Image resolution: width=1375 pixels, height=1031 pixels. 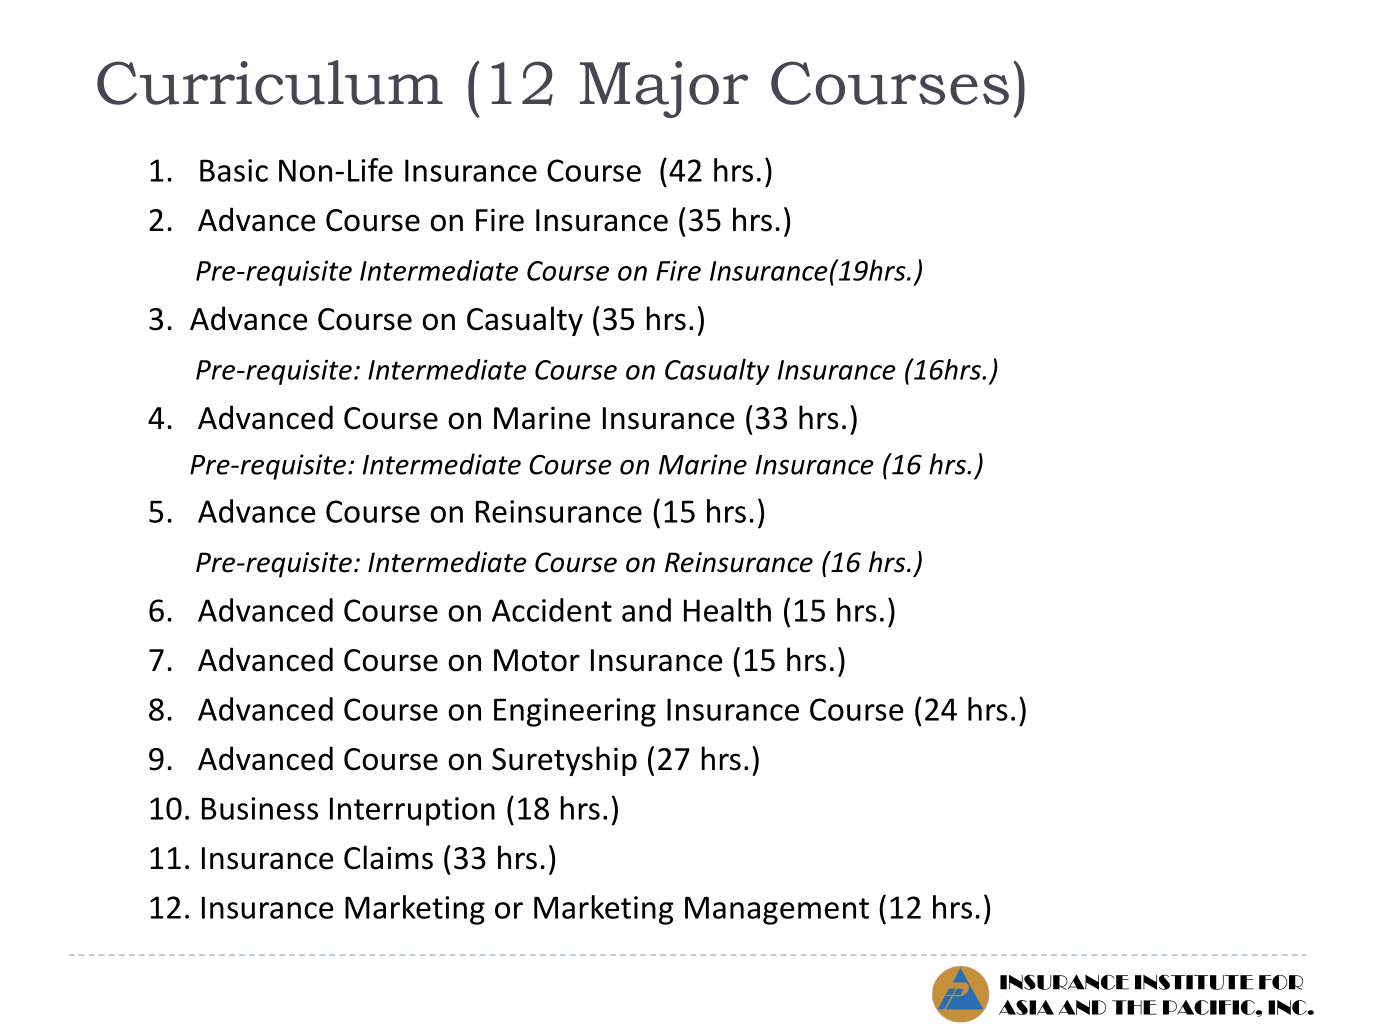 What do you see at coordinates (777, 910) in the image?
I see `Management` at bounding box center [777, 910].
